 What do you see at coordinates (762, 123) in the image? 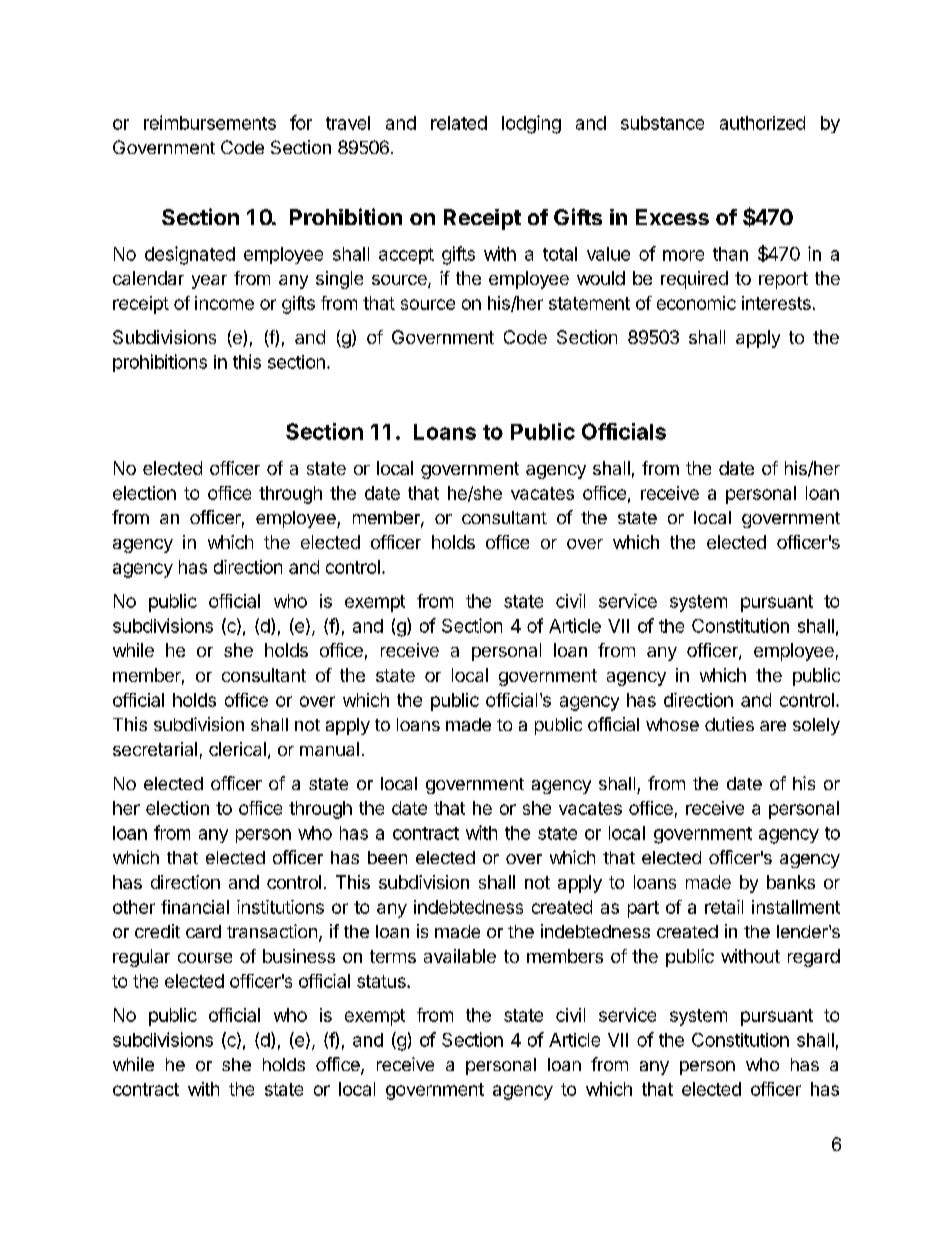
I see `authorized` at bounding box center [762, 123].
